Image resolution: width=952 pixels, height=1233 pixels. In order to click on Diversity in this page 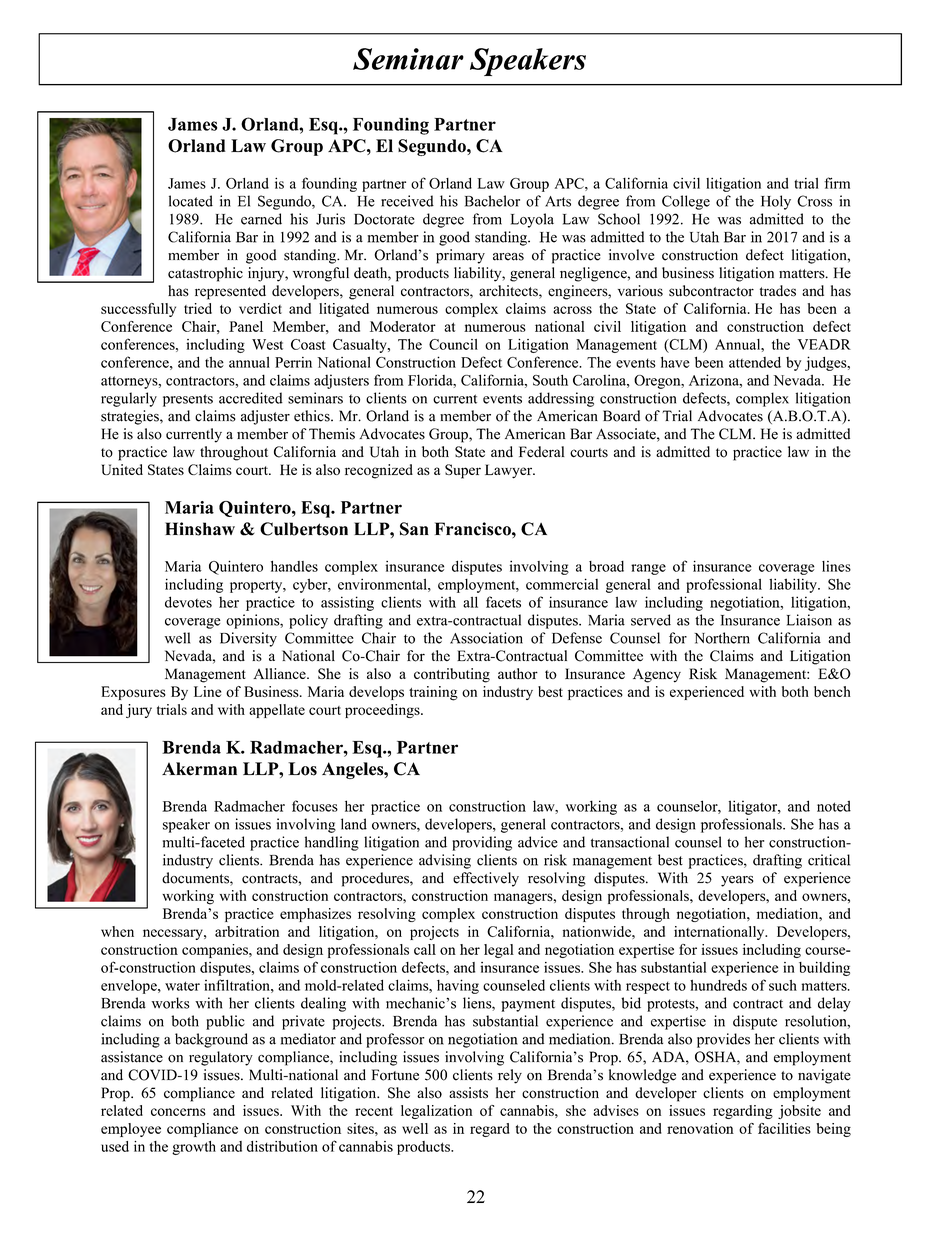, I will do `click(248, 639)`.
